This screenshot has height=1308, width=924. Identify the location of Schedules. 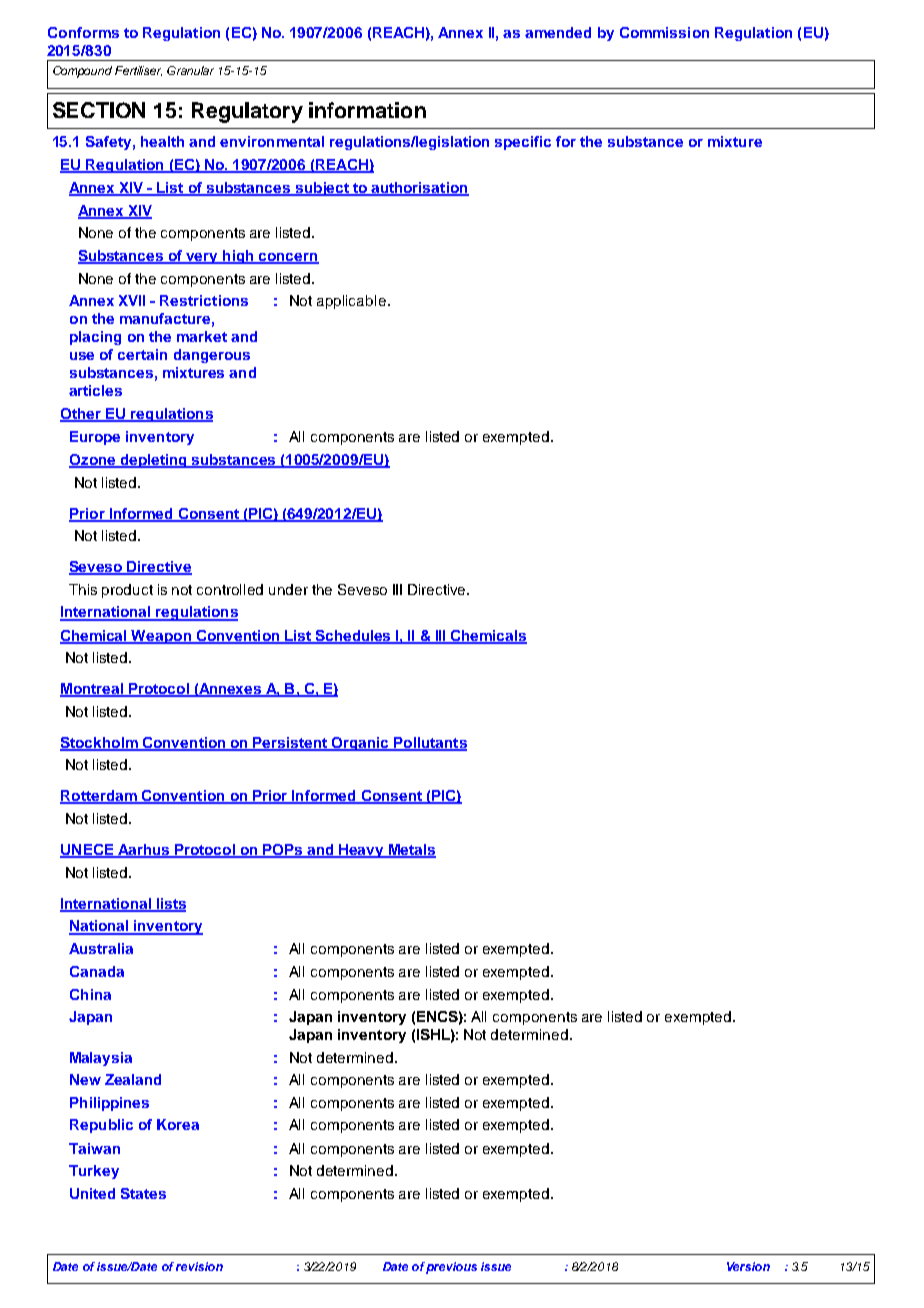
(354, 636).
